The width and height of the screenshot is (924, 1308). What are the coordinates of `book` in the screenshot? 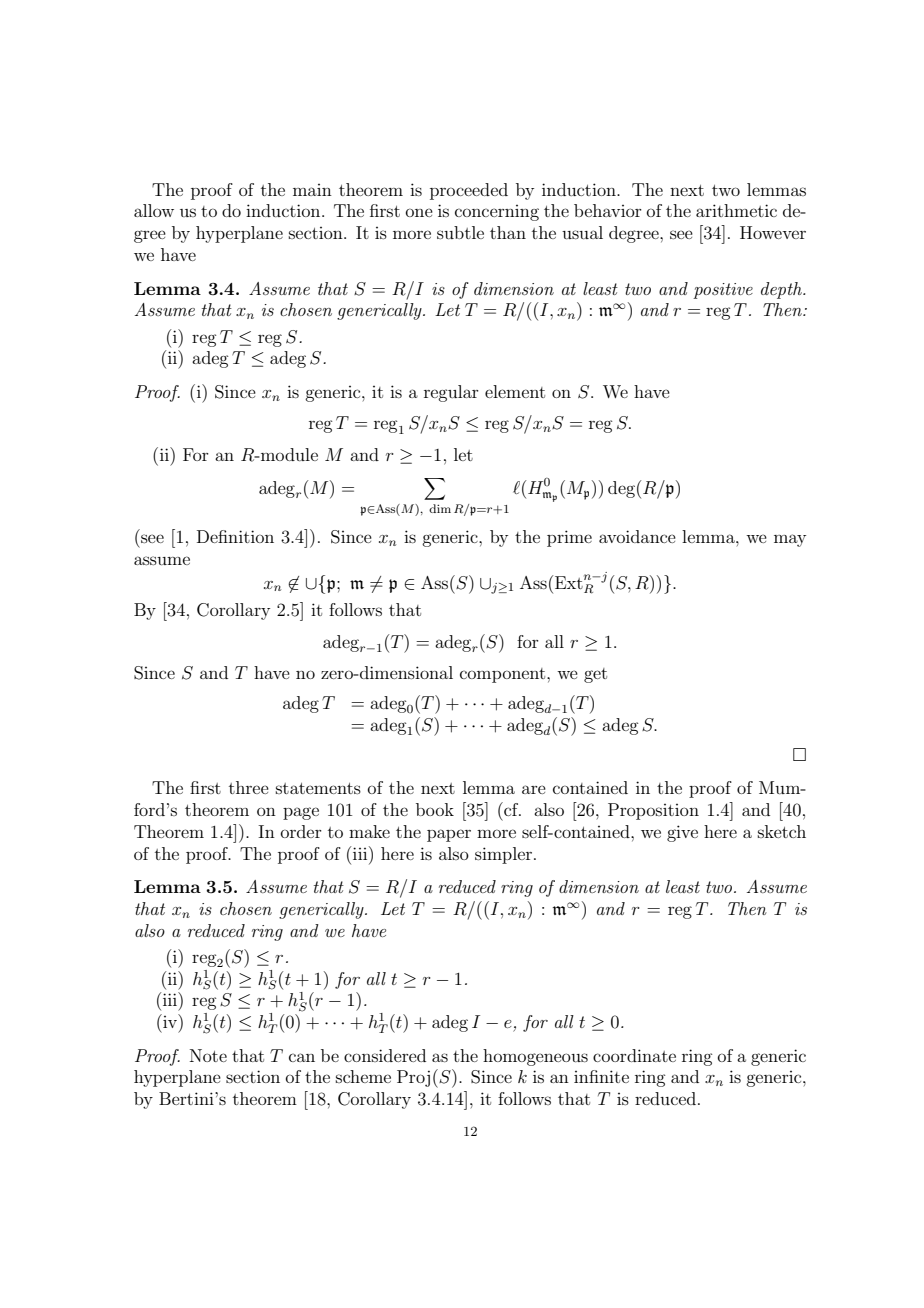 It's located at (435, 809).
